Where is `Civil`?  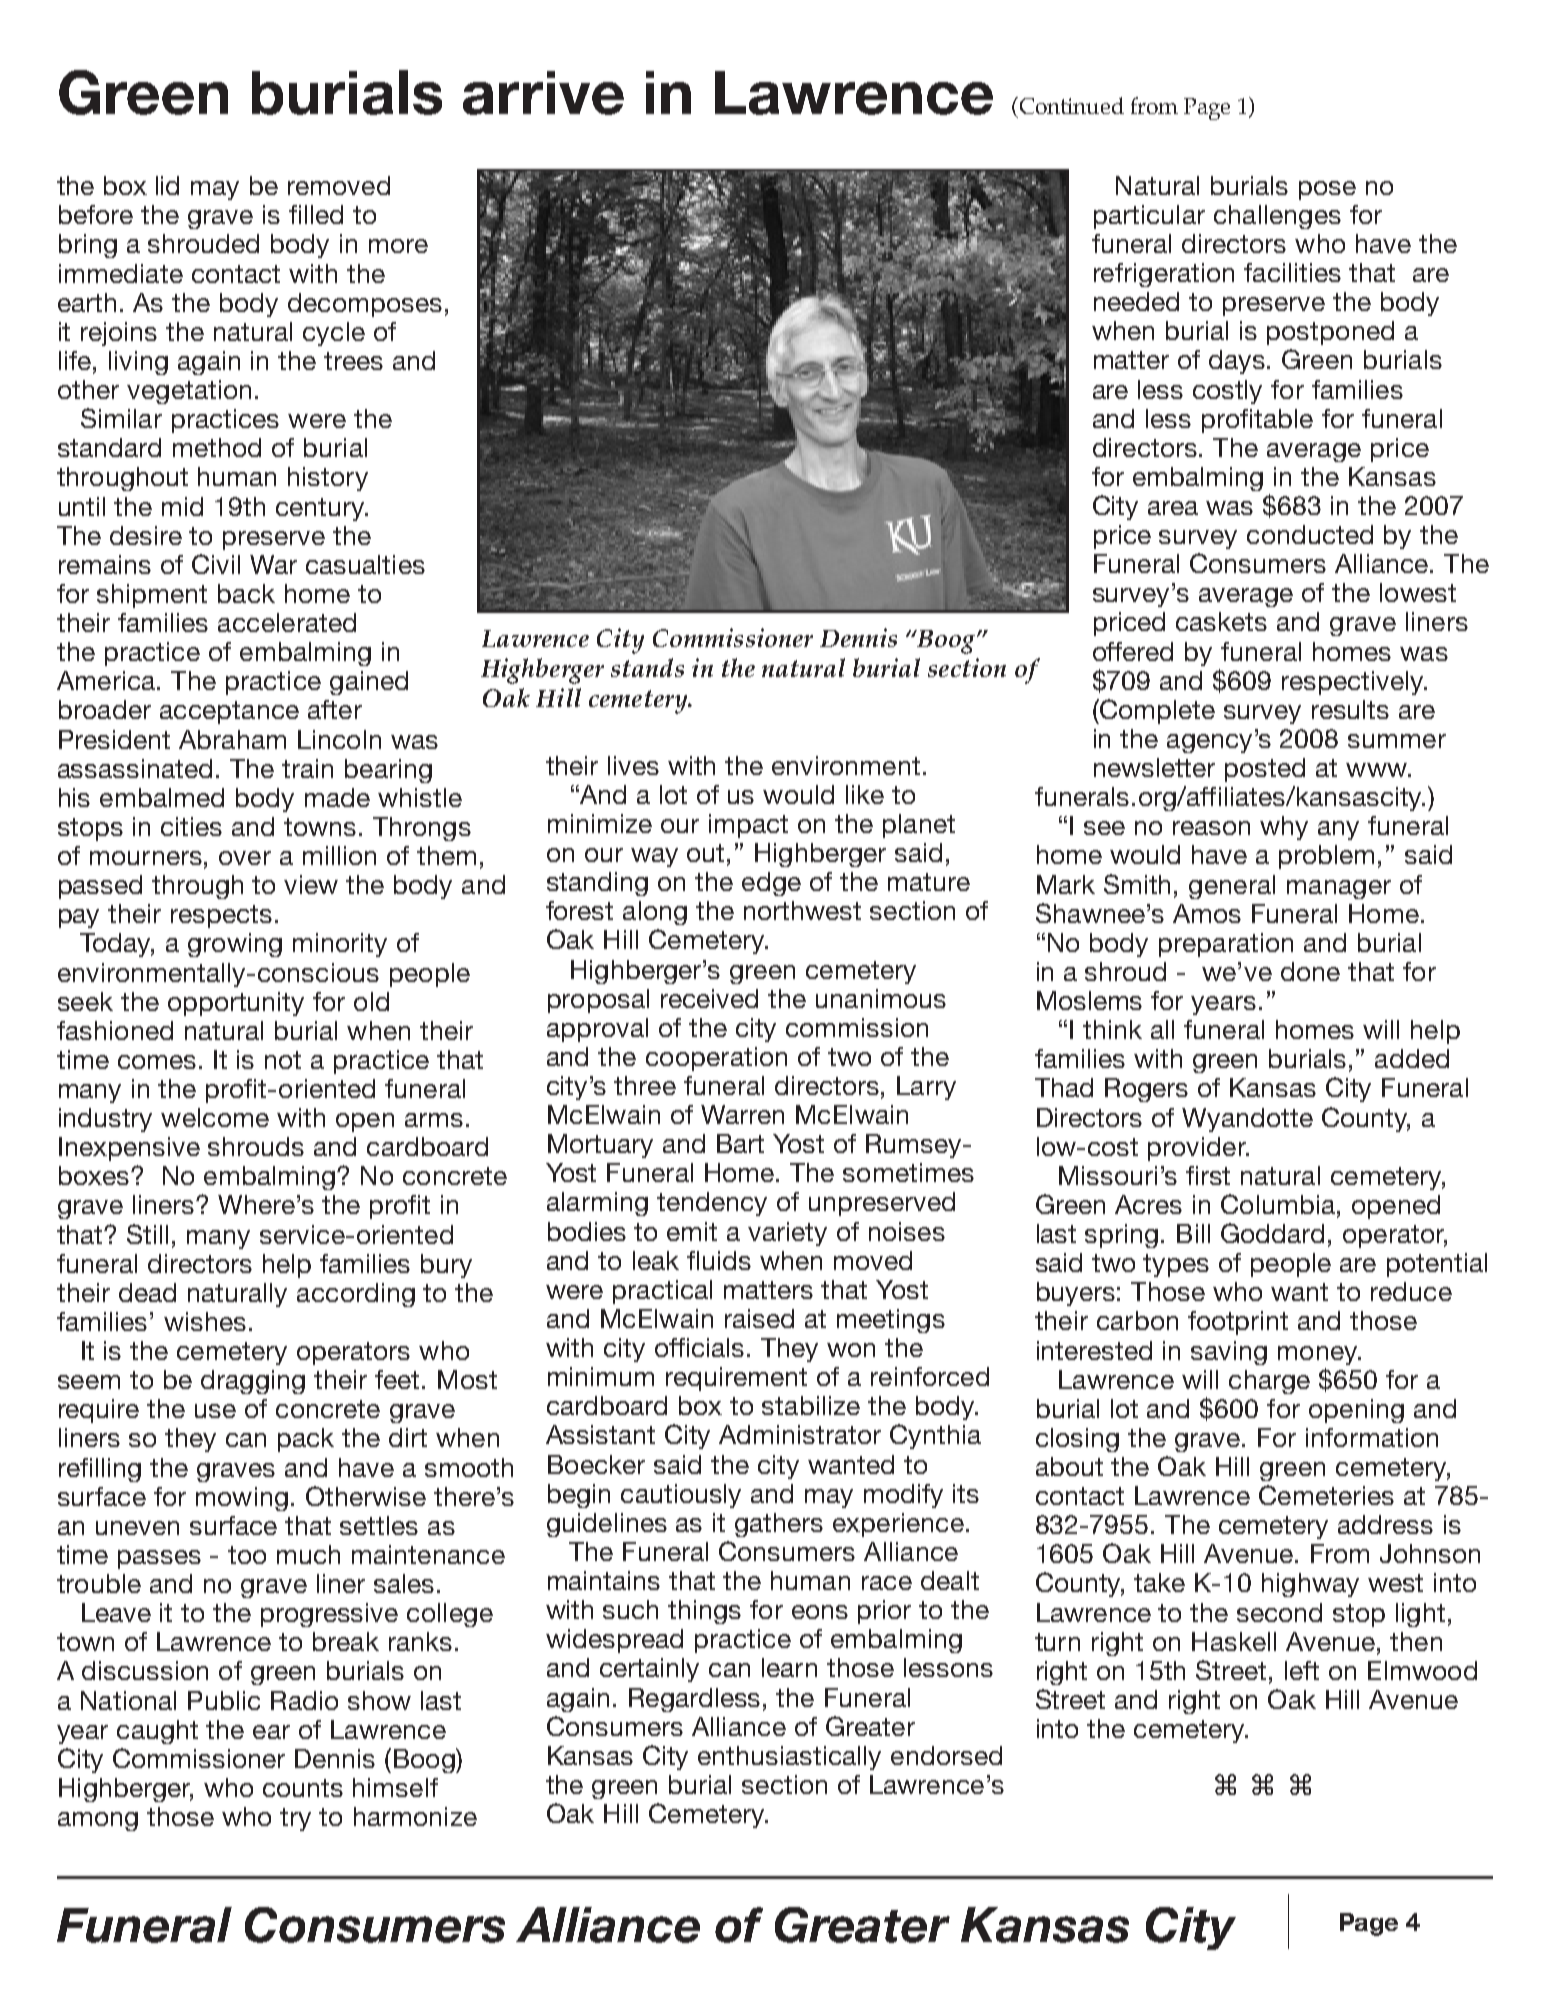 Civil is located at coordinates (216, 564).
